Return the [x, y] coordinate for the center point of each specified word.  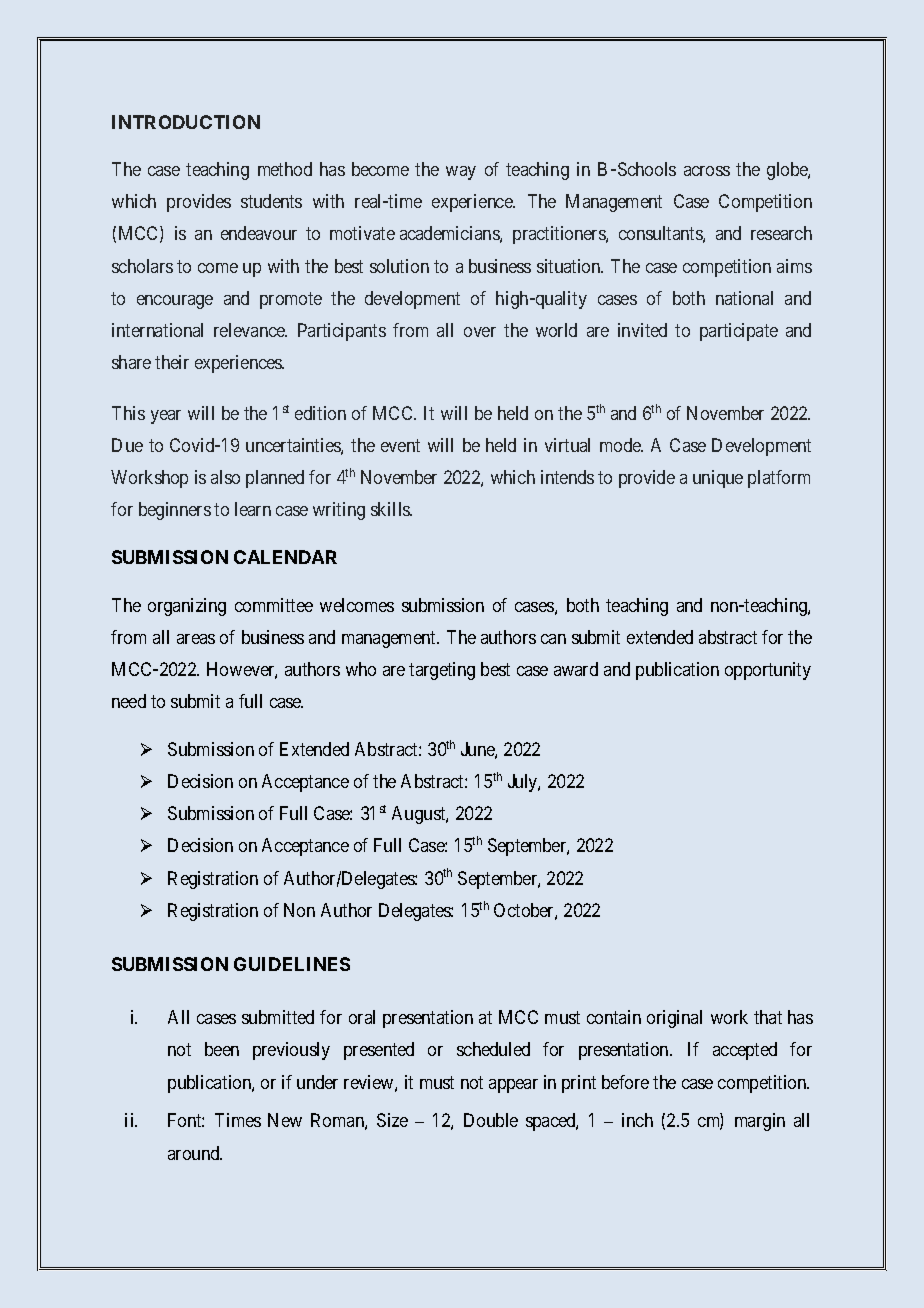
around [195, 1153]
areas [196, 639]
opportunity [768, 671]
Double [491, 1120]
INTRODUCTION [186, 122]
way [461, 173]
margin [760, 1122]
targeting [442, 671]
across [707, 171]
